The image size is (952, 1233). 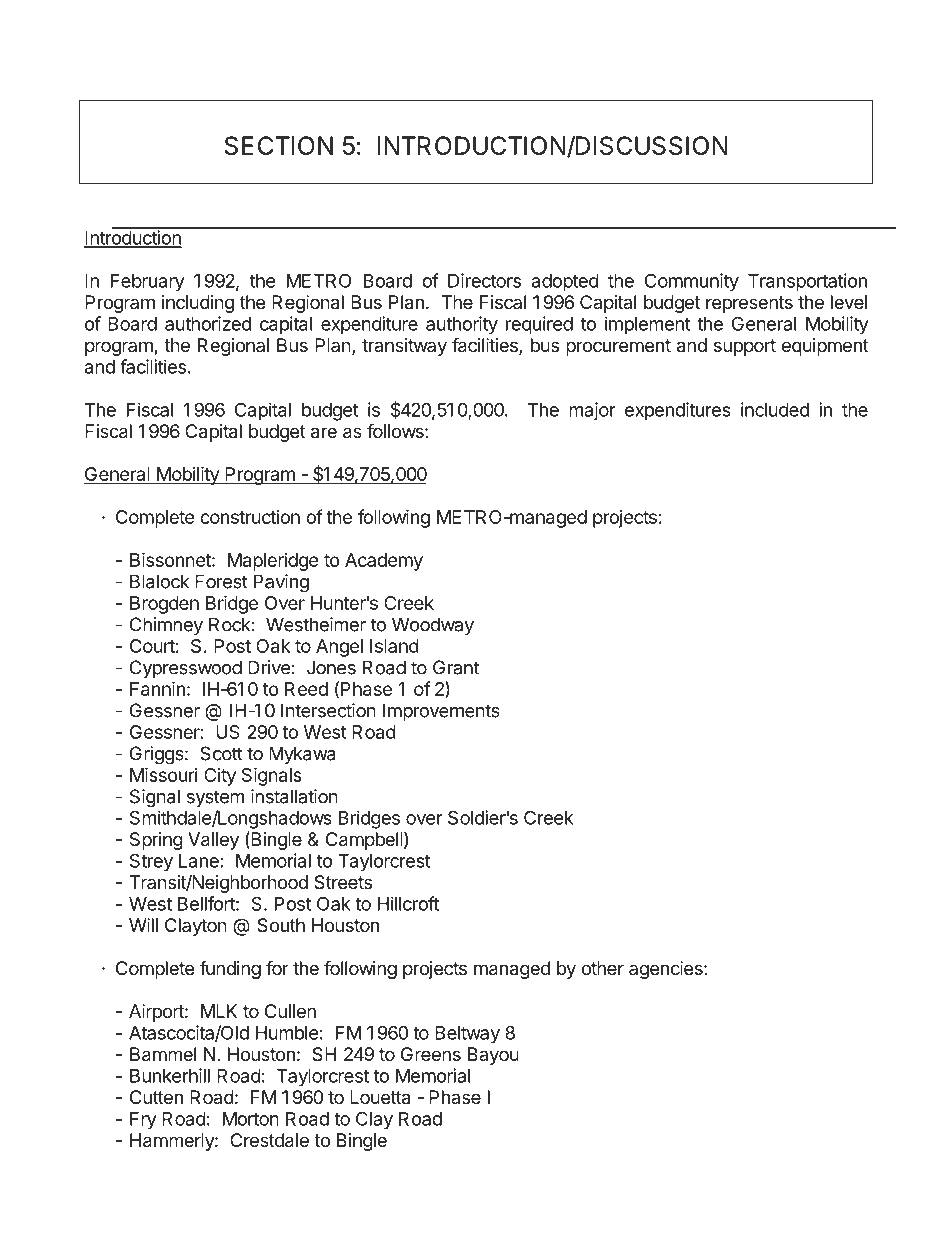 I want to click on Streets, so click(x=343, y=882).
